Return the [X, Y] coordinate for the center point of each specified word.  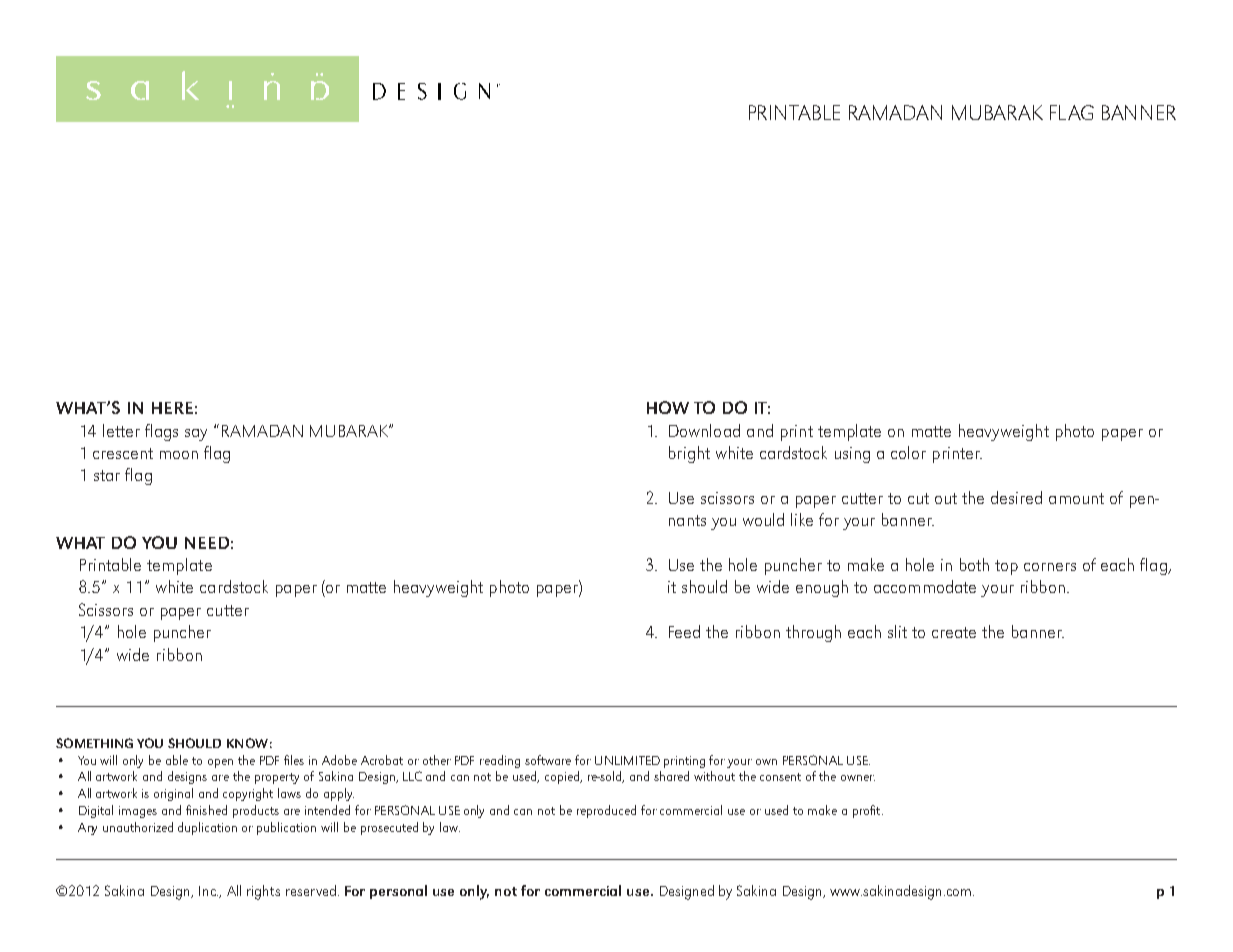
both [974, 564]
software [548, 760]
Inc [208, 891]
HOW [668, 407]
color [908, 452]
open [220, 763]
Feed [684, 631]
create [954, 632]
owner [858, 778]
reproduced [606, 811]
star [107, 475]
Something [94, 743]
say [196, 435]
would [763, 519]
